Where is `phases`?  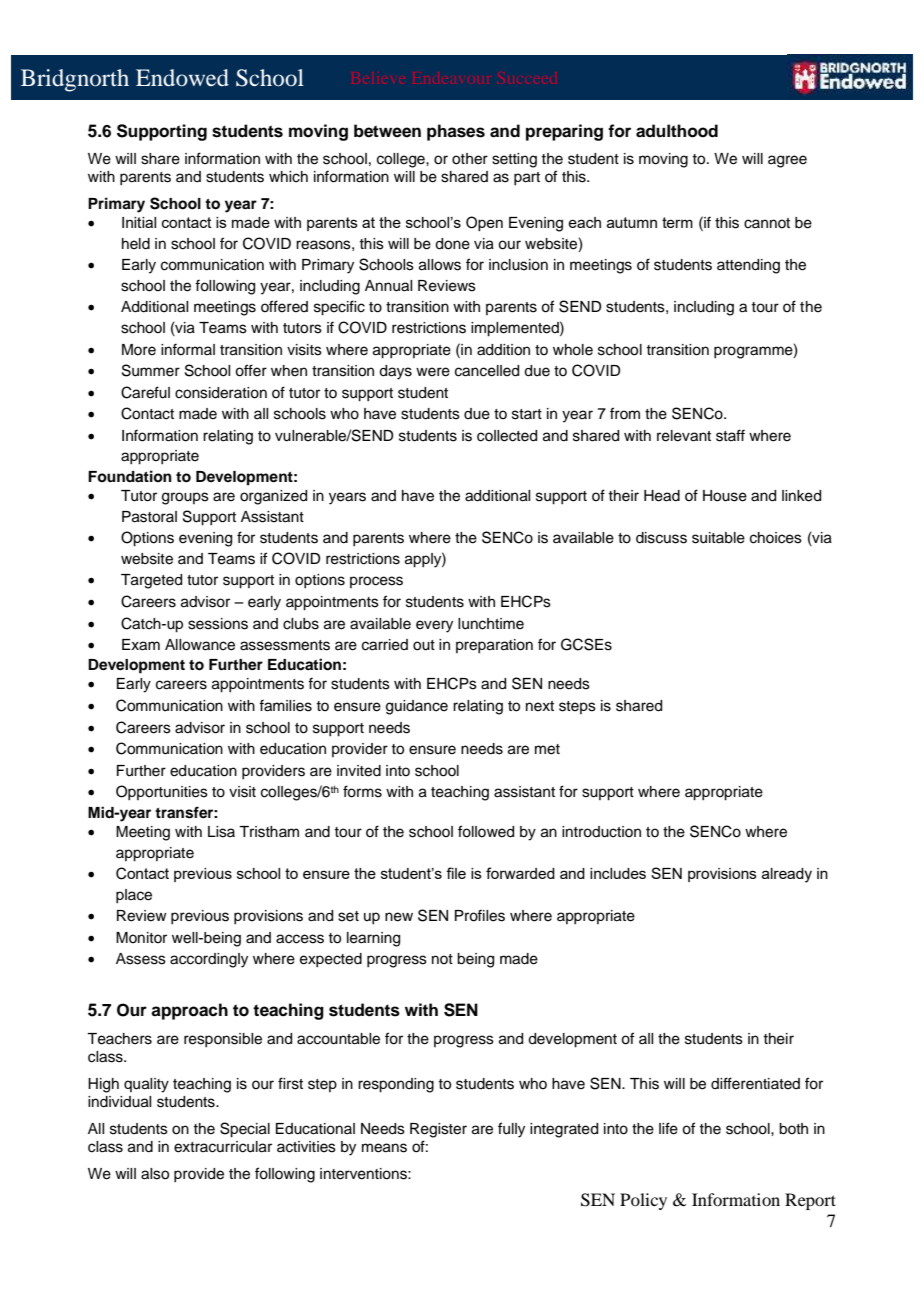
phases is located at coordinates (456, 132).
